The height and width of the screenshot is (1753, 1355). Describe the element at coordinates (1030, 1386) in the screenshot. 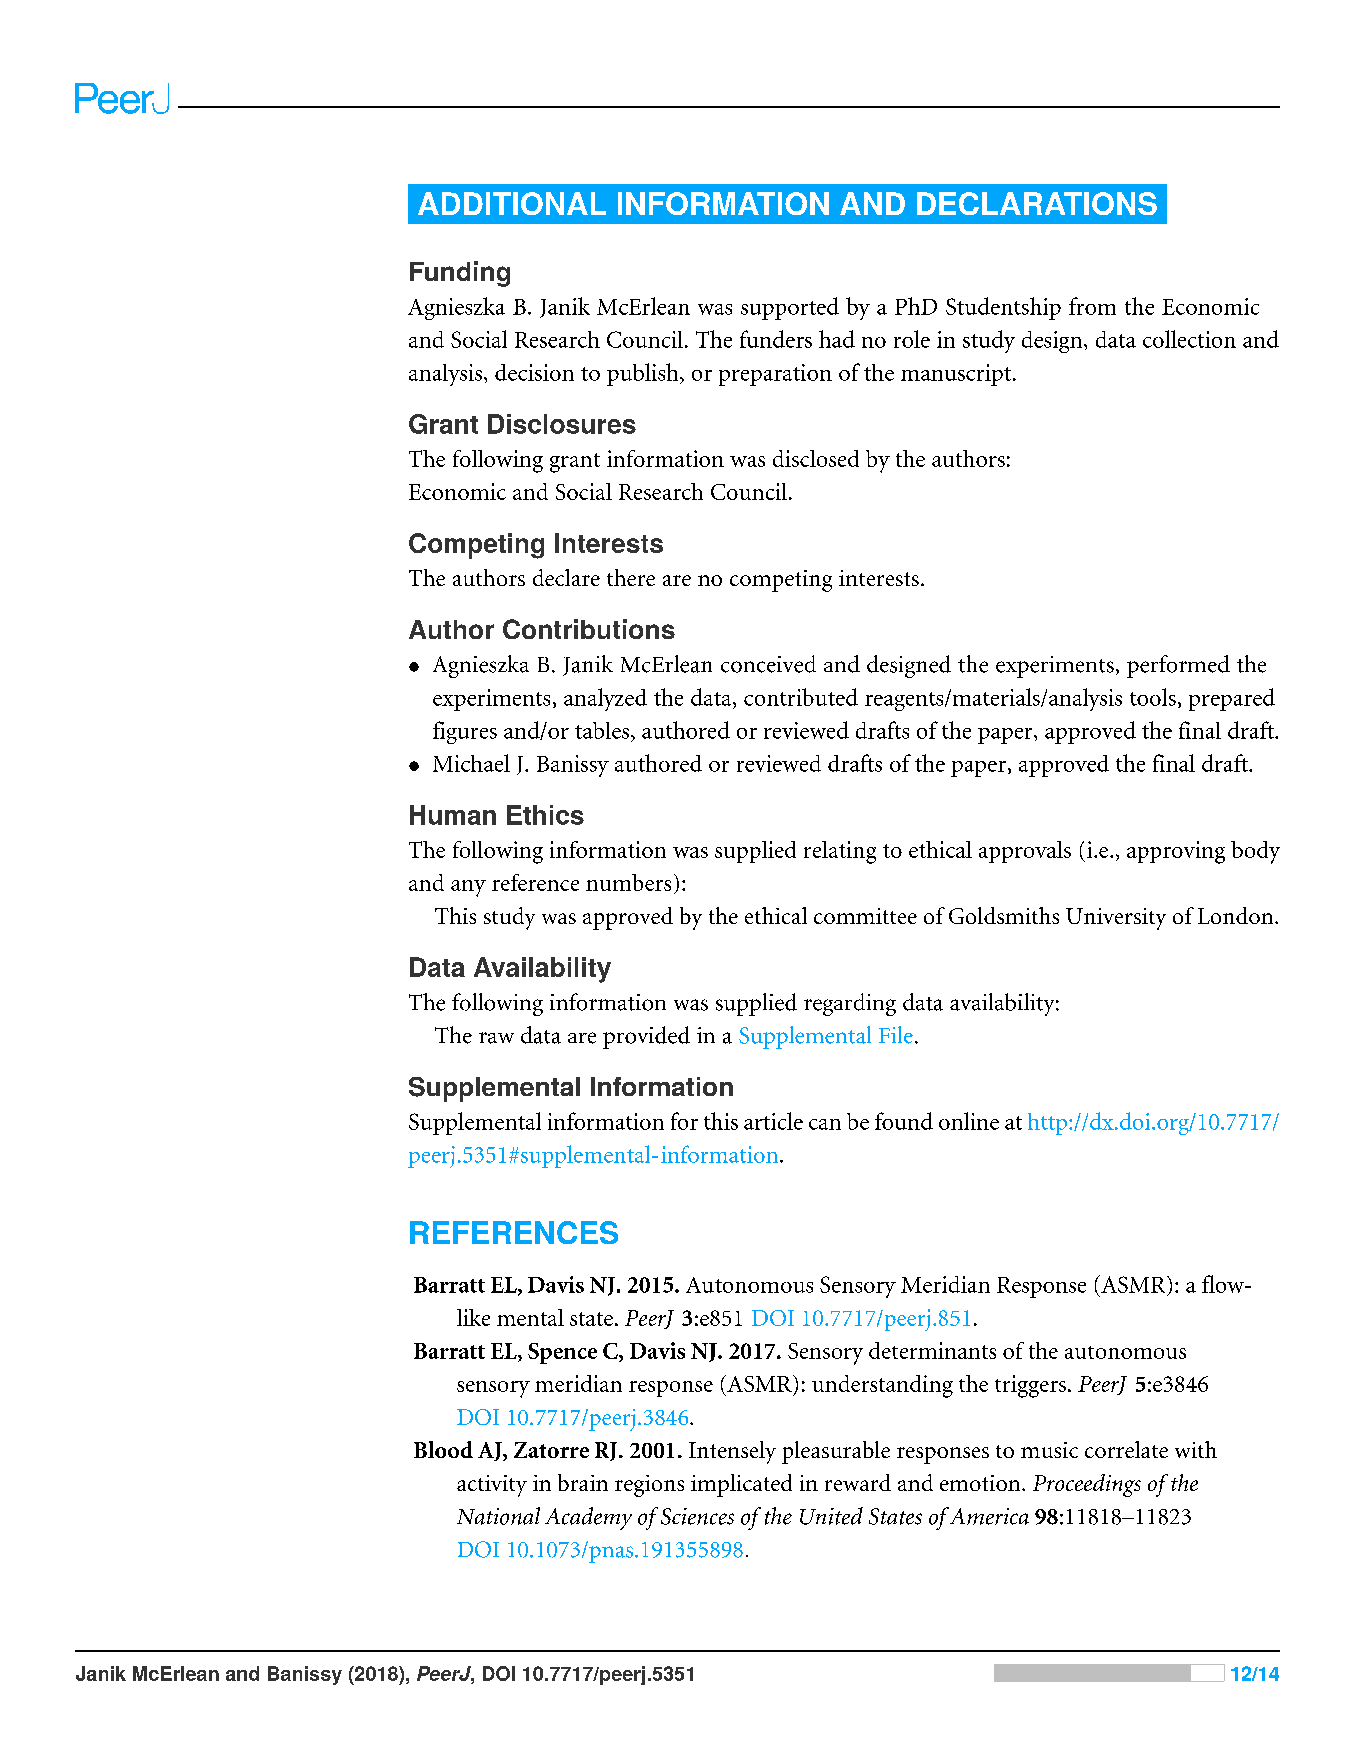

I see `triggers` at that location.
